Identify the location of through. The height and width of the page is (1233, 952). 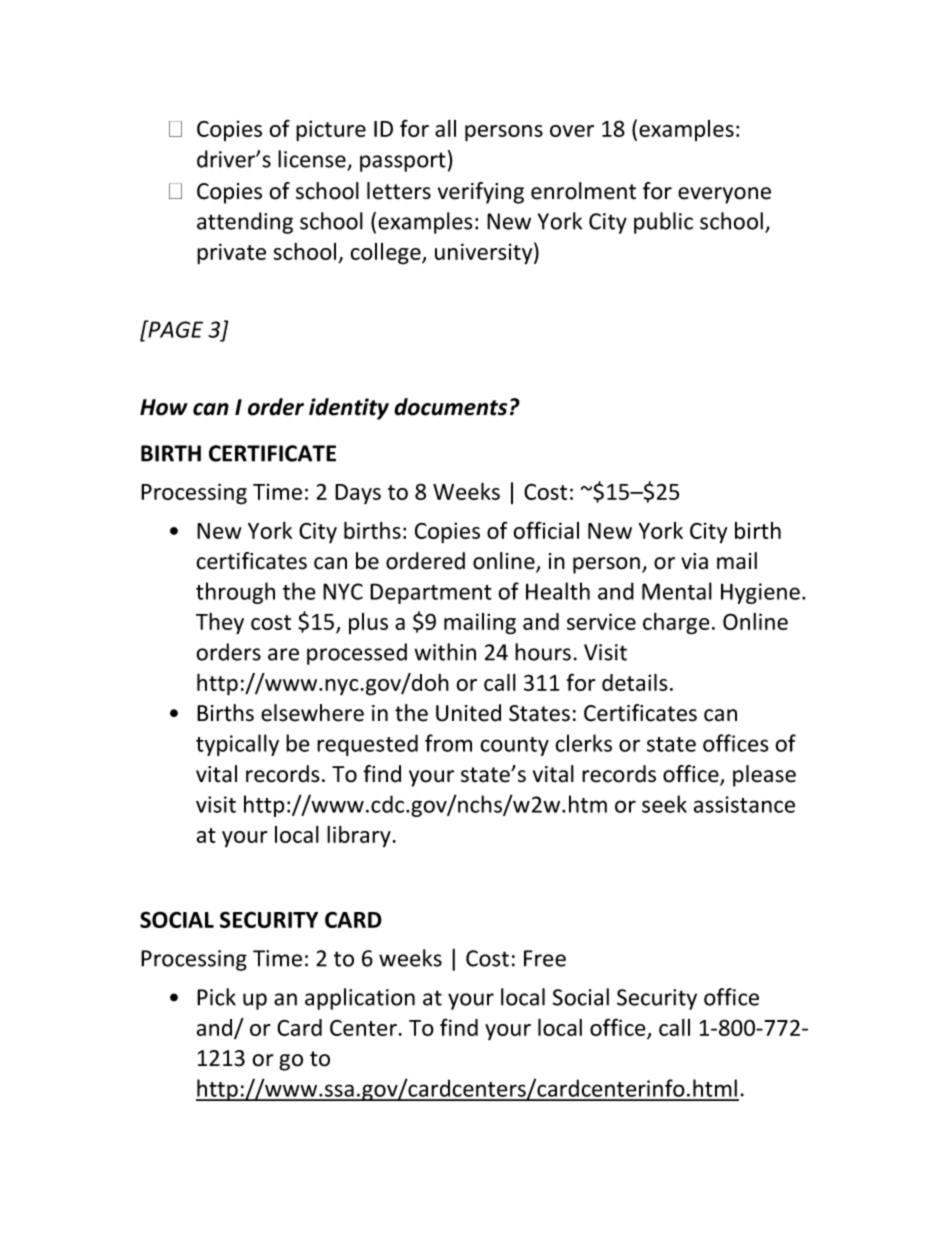
(235, 593).
